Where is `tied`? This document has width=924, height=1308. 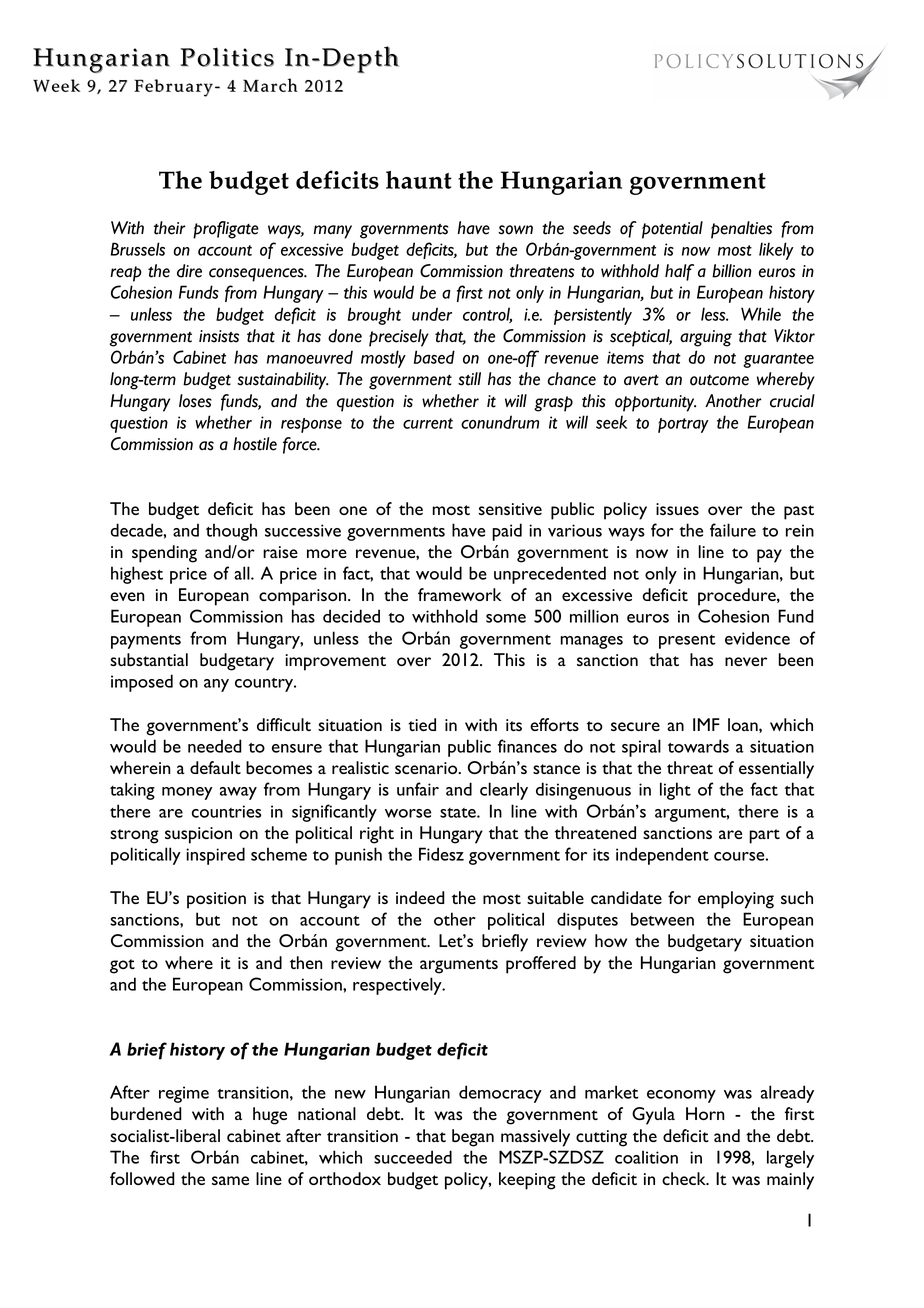 tied is located at coordinates (422, 724).
